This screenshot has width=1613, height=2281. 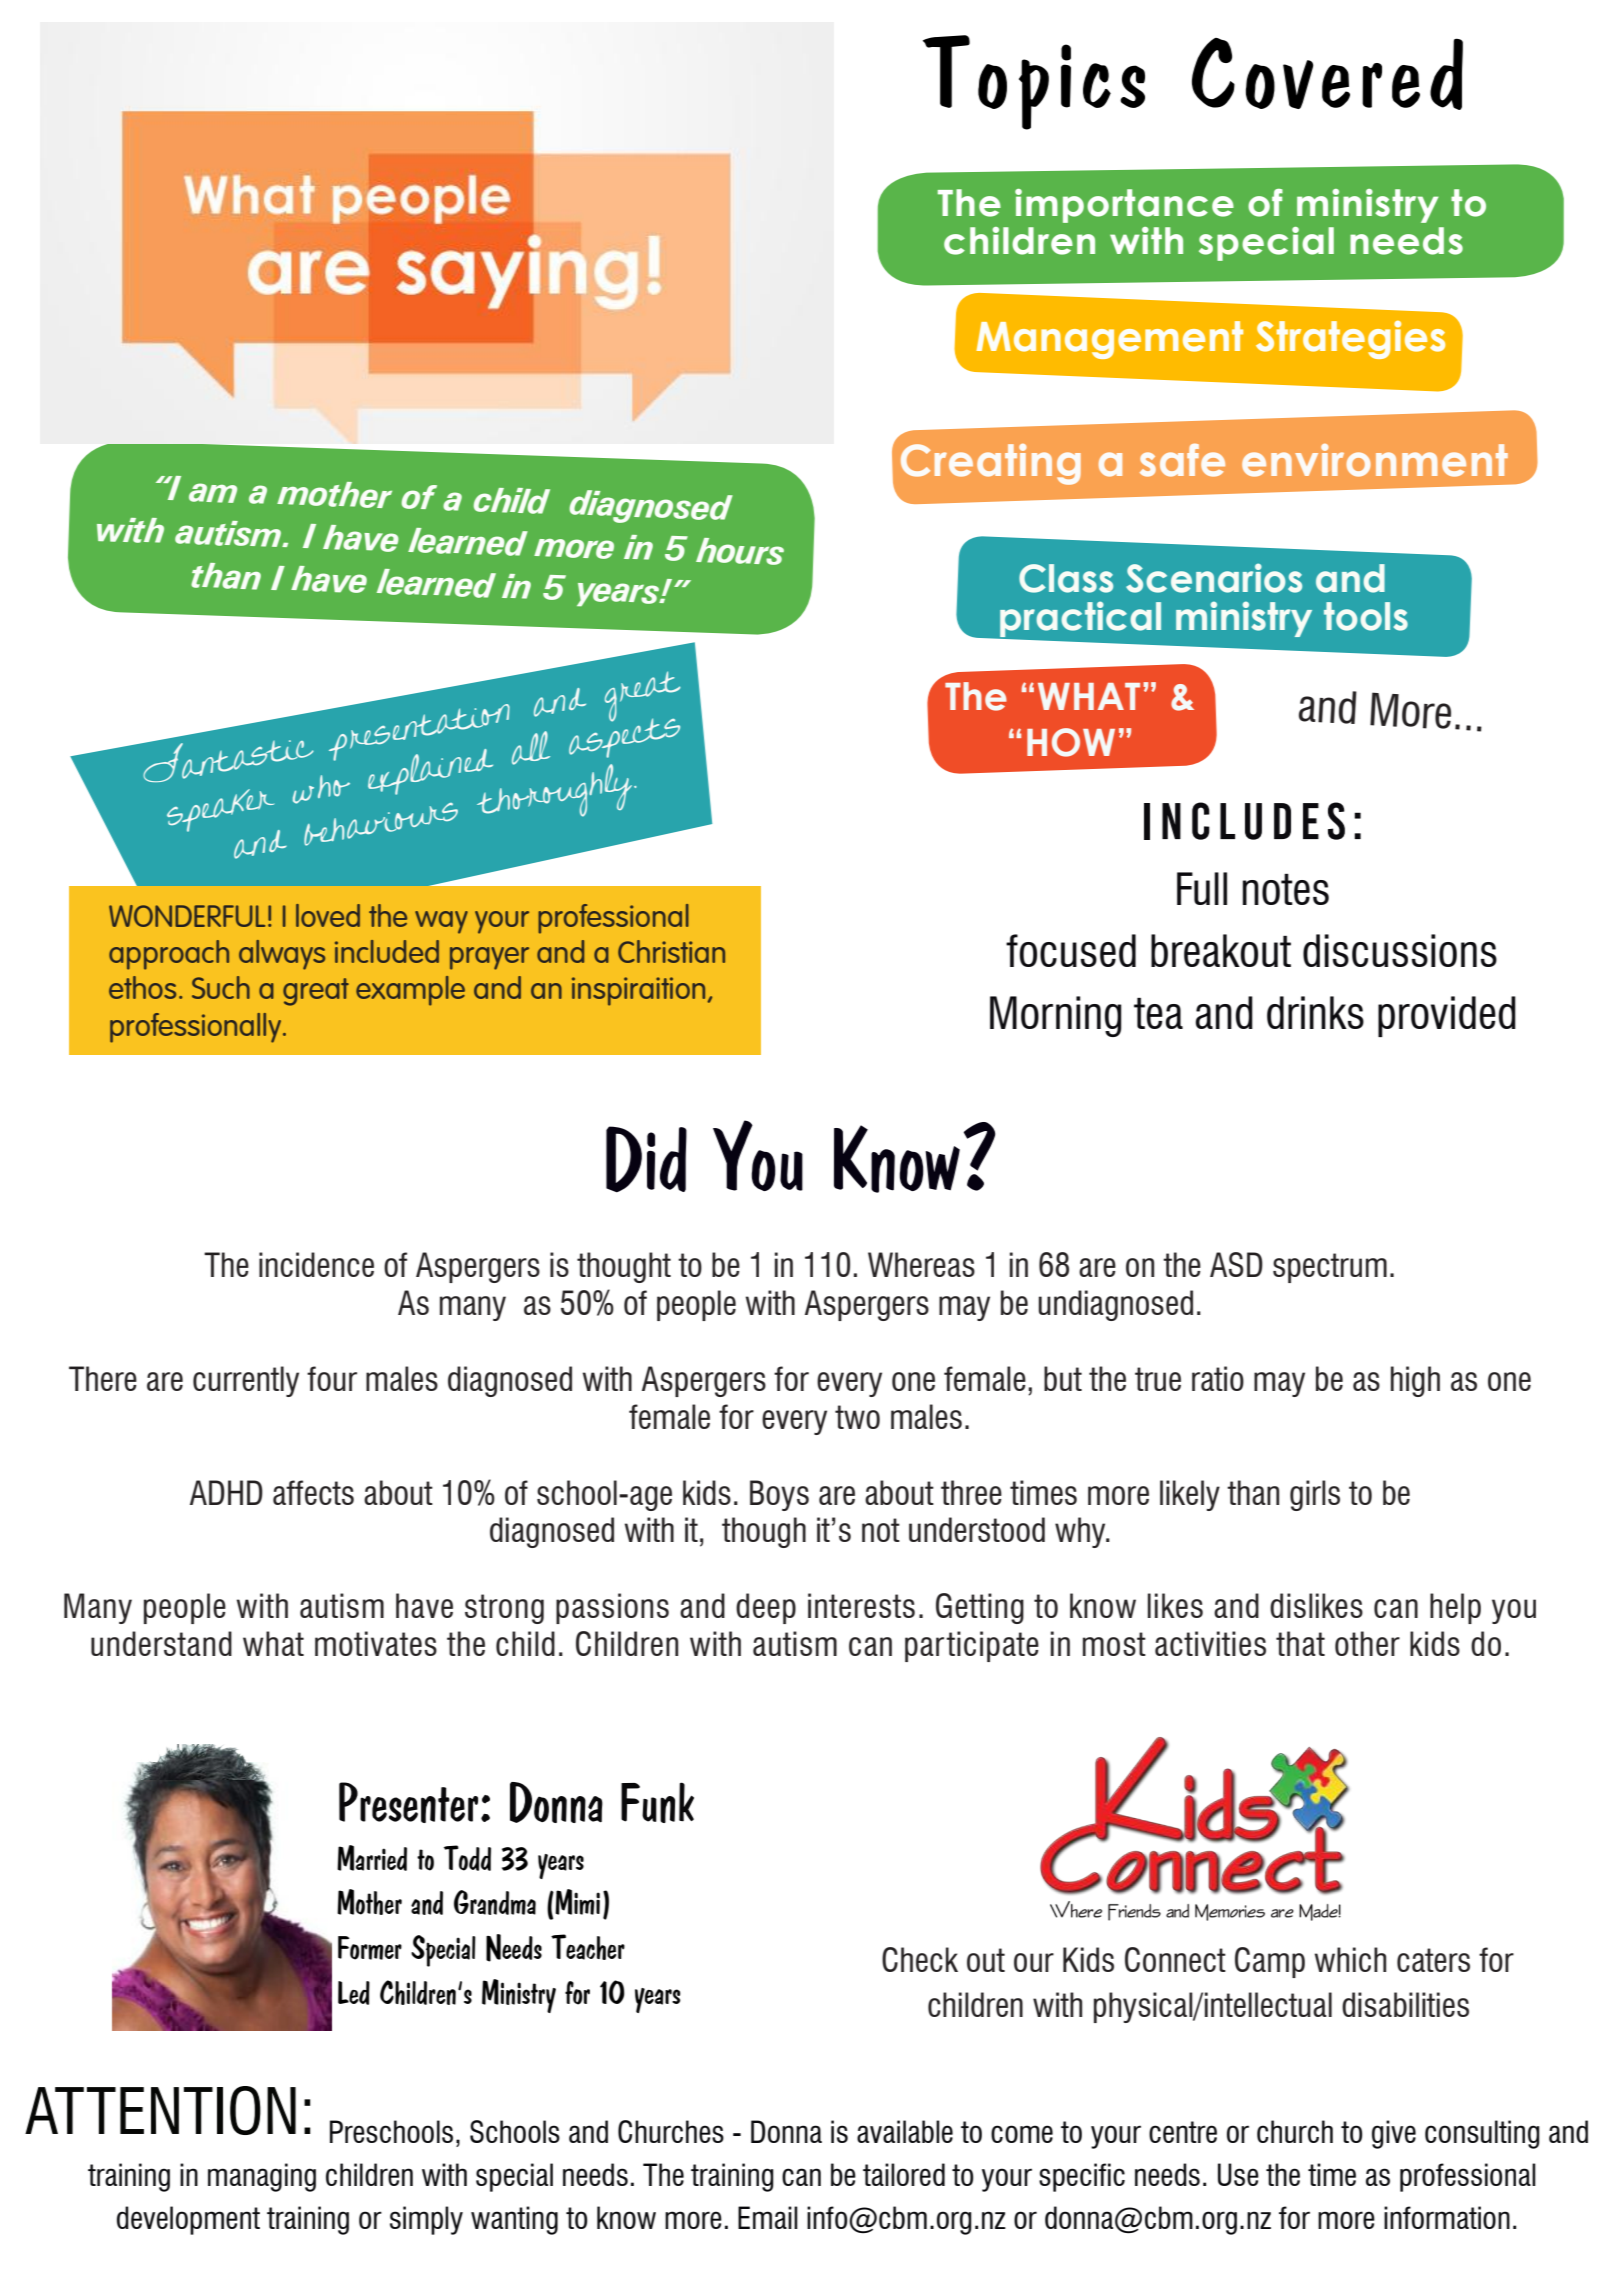 What do you see at coordinates (316, 1264) in the screenshot?
I see `incidence` at bounding box center [316, 1264].
